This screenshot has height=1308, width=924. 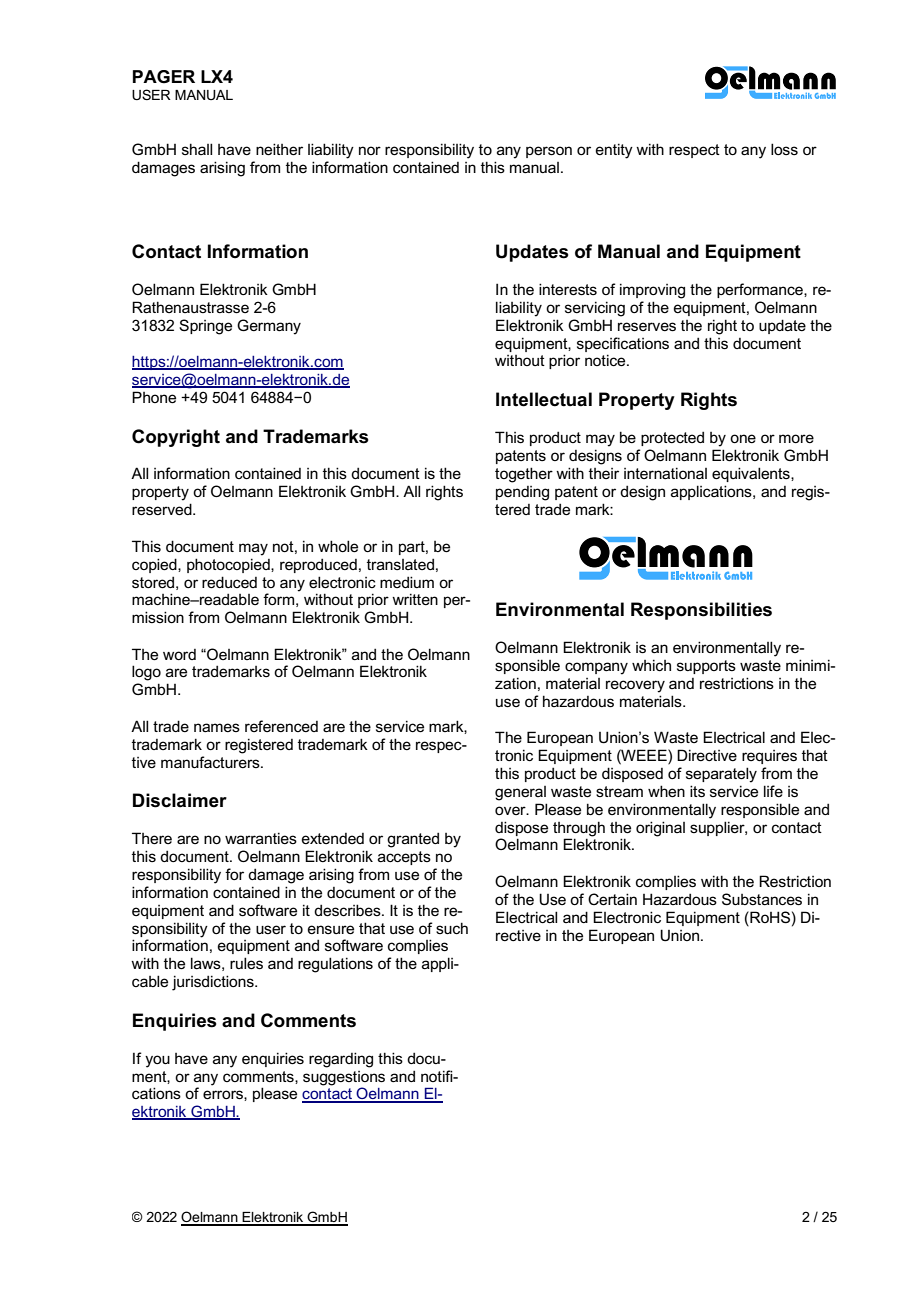 What do you see at coordinates (341, 1060) in the screenshot?
I see `regarding` at bounding box center [341, 1060].
